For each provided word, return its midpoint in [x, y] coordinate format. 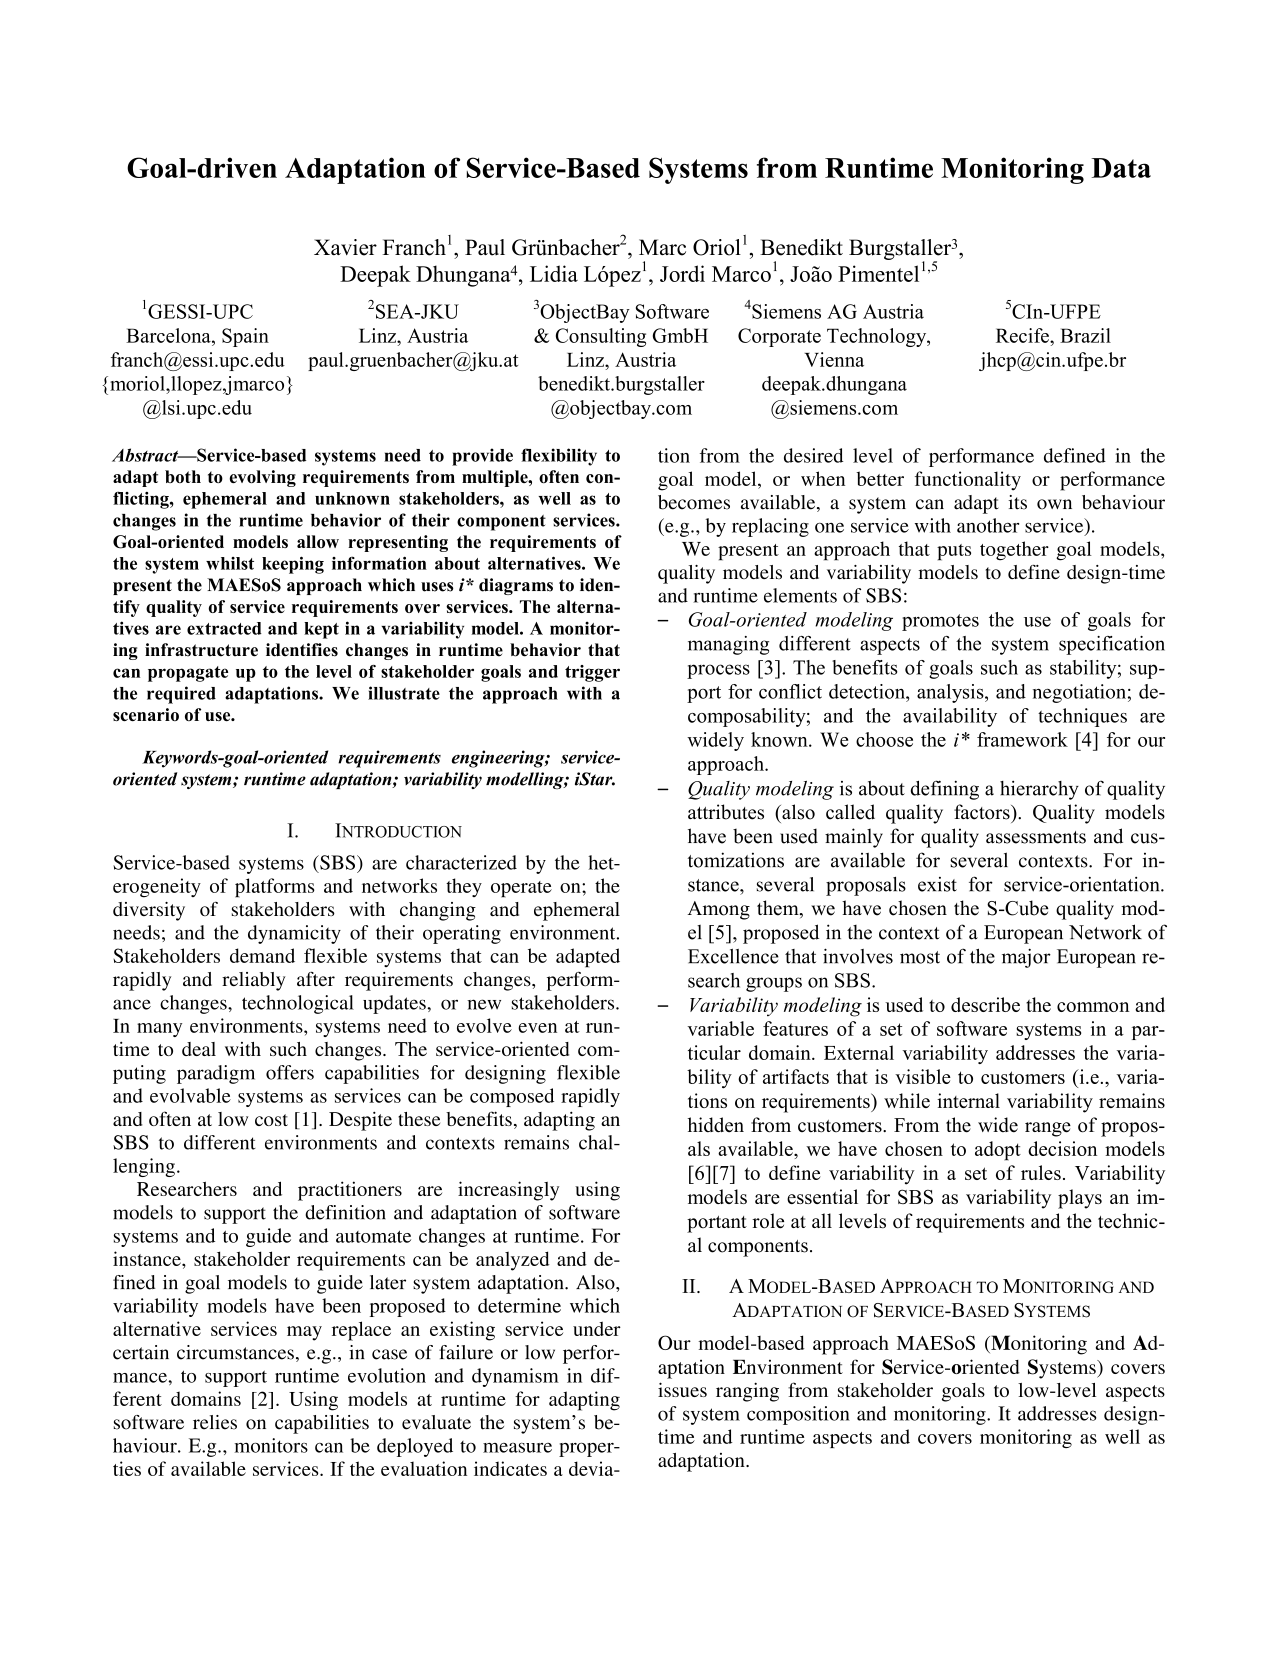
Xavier [345, 247]
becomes [694, 502]
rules [1041, 1172]
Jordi [682, 273]
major [1026, 958]
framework [1022, 739]
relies [215, 1422]
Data [1121, 168]
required [181, 695]
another [988, 525]
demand [262, 955]
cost [271, 1120]
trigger [592, 673]
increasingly [508, 1191]
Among [718, 910]
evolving [262, 478]
